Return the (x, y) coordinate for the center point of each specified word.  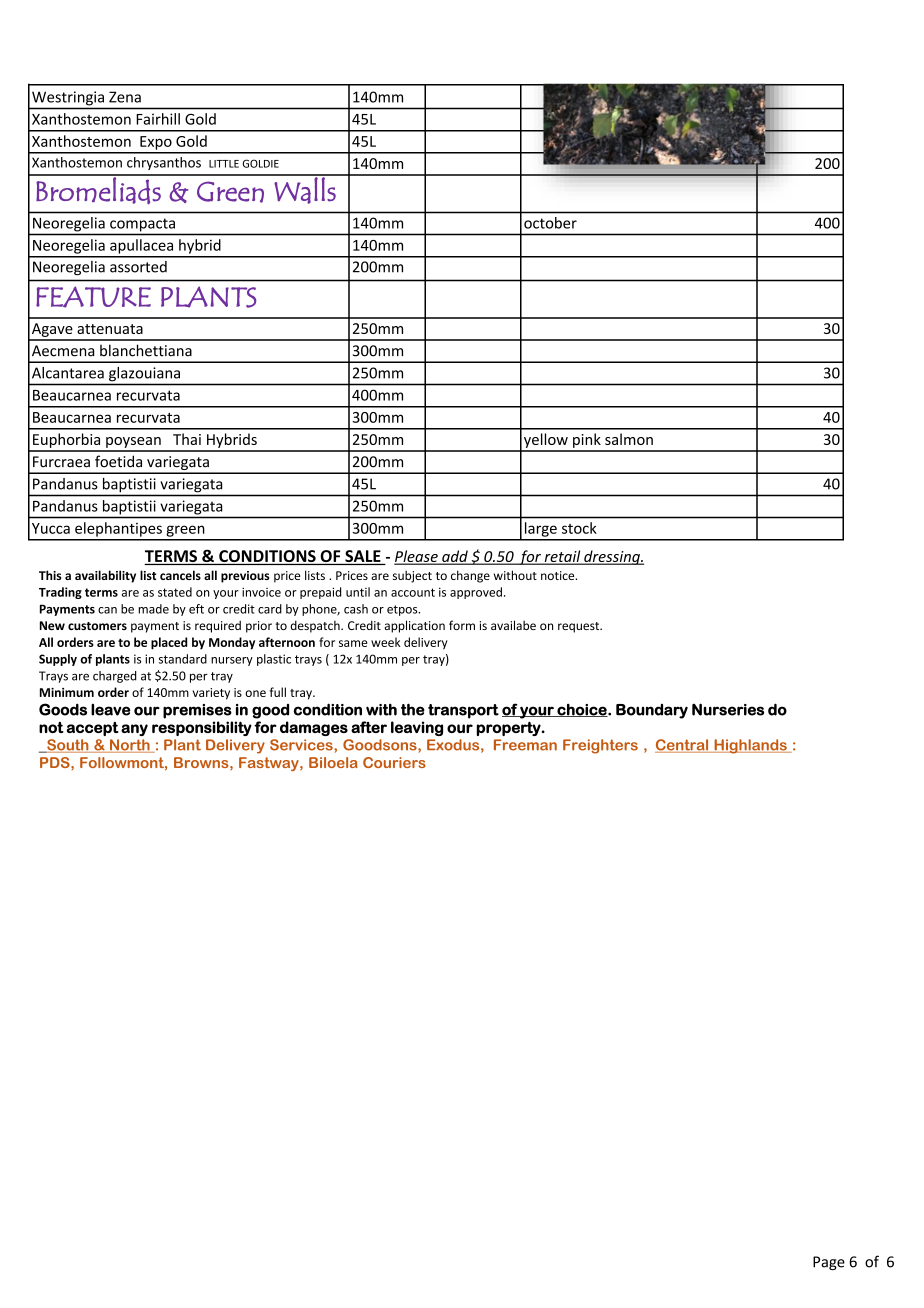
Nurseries (728, 709)
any (134, 730)
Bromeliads (98, 190)
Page (829, 1263)
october (550, 223)
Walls (305, 189)
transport (463, 711)
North (130, 746)
